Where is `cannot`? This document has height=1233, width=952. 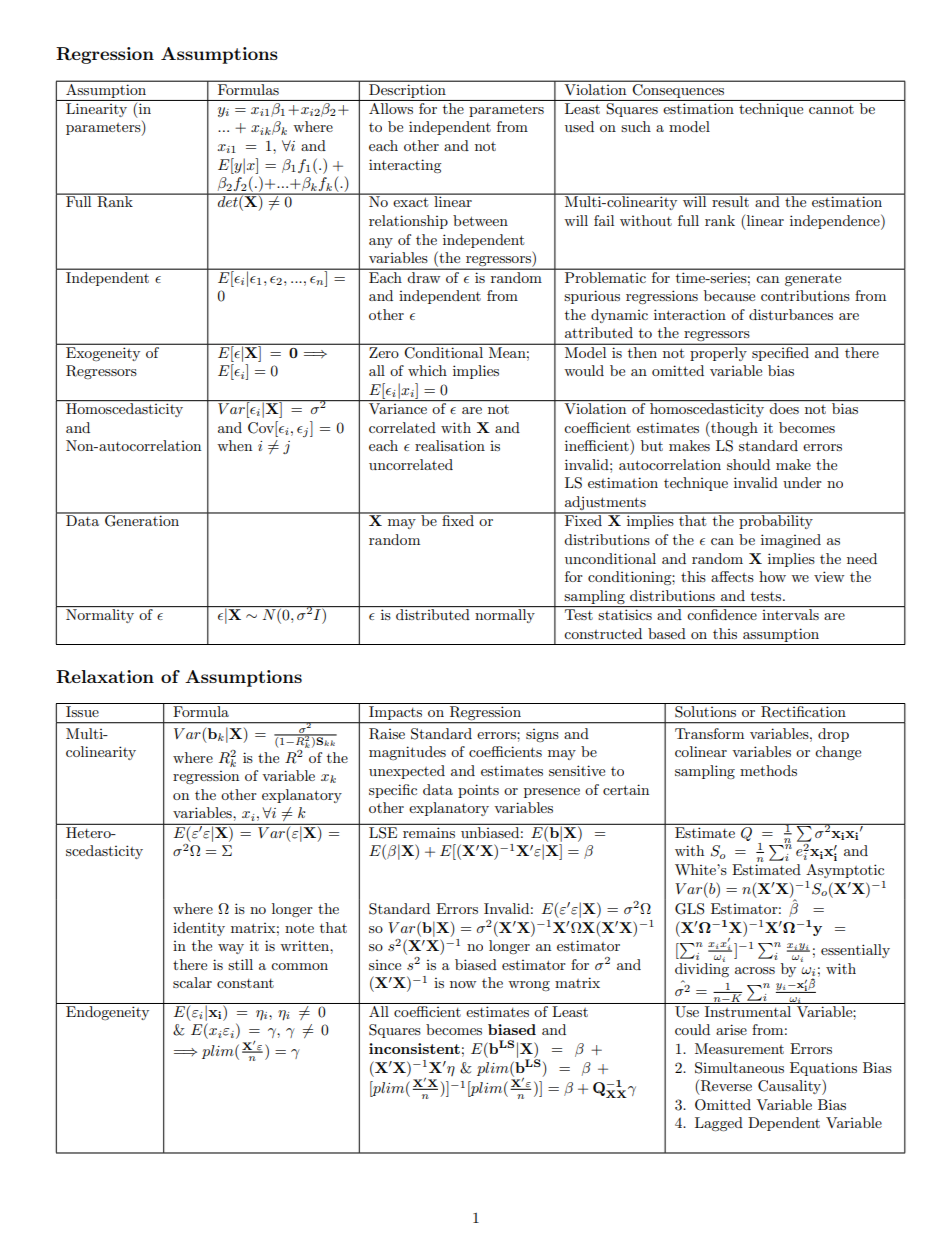
cannot is located at coordinates (831, 109).
